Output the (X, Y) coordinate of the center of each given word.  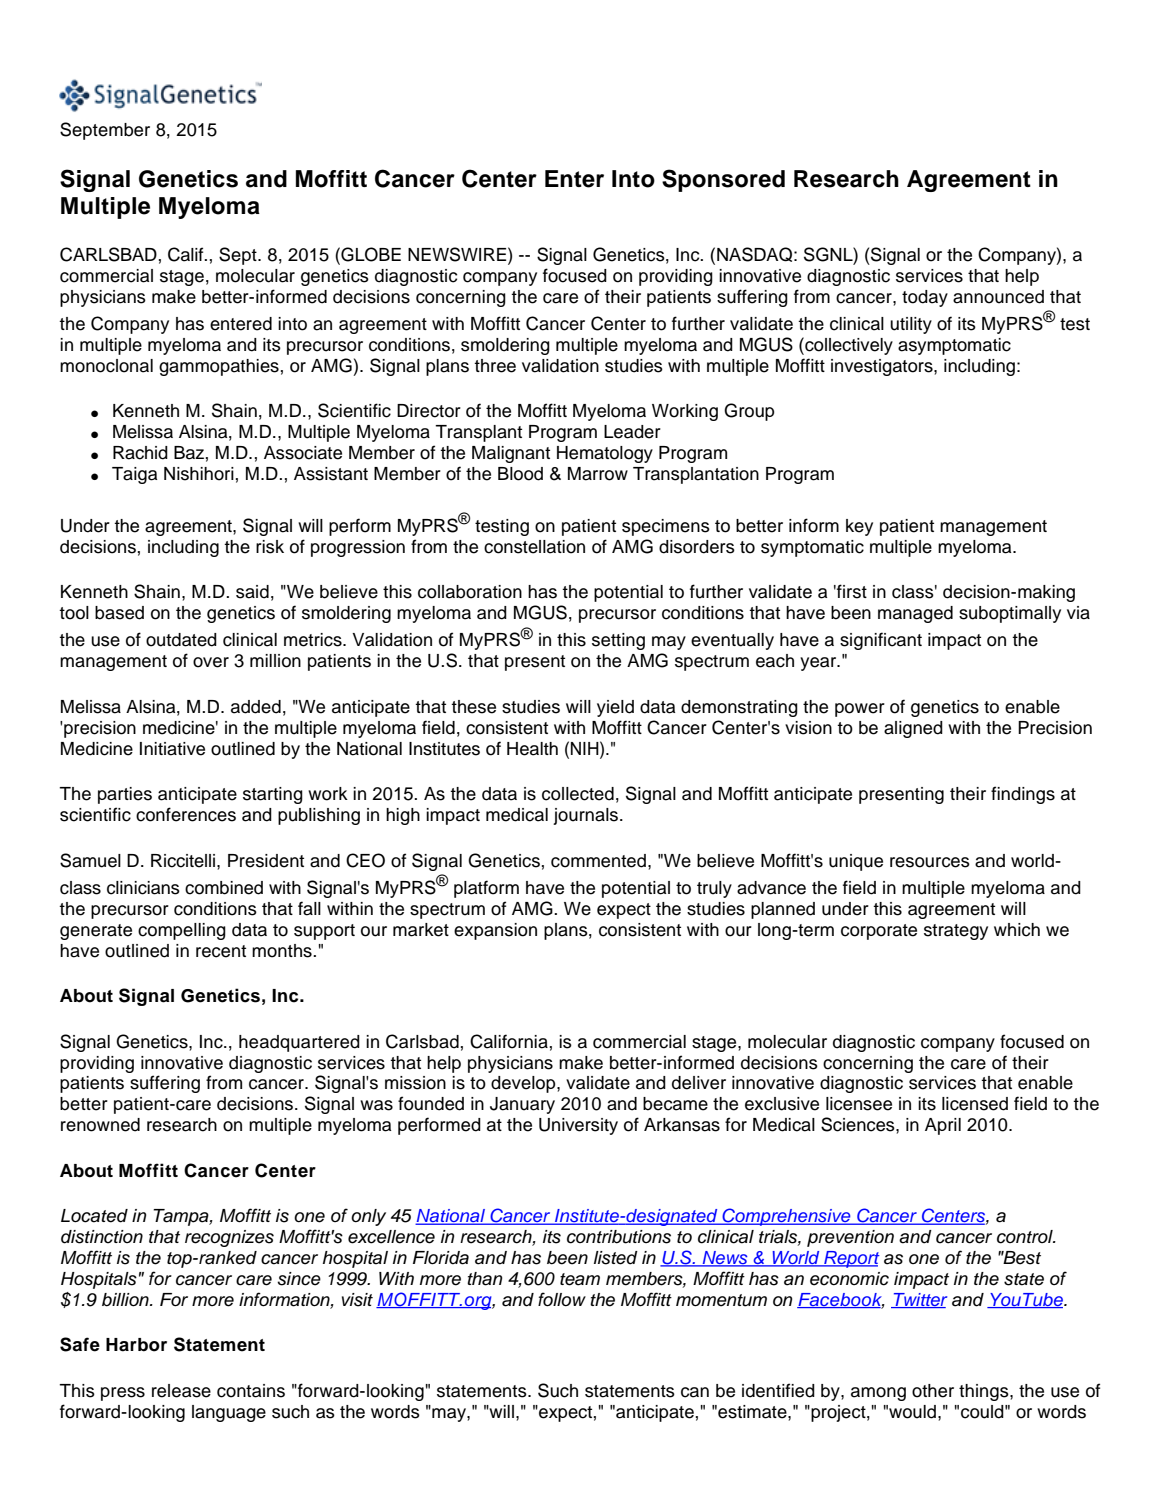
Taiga (134, 475)
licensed (975, 1104)
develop (524, 1084)
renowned (100, 1125)
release (181, 1391)
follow (562, 1299)
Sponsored (723, 180)
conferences (186, 814)
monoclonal (106, 366)
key (859, 527)
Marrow (598, 474)
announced (998, 297)
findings (1023, 795)
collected (578, 794)
